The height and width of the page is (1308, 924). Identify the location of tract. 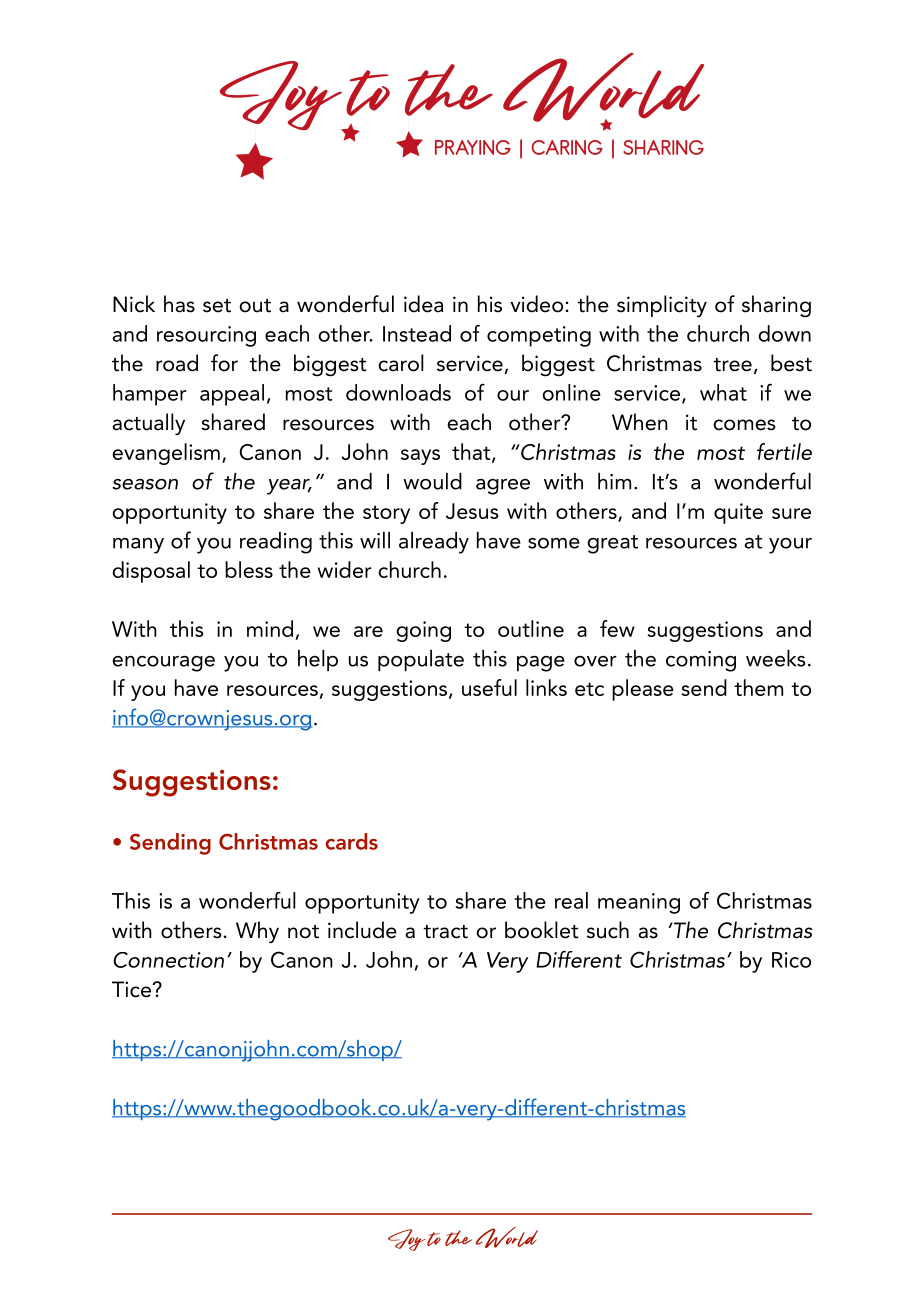
(445, 932).
